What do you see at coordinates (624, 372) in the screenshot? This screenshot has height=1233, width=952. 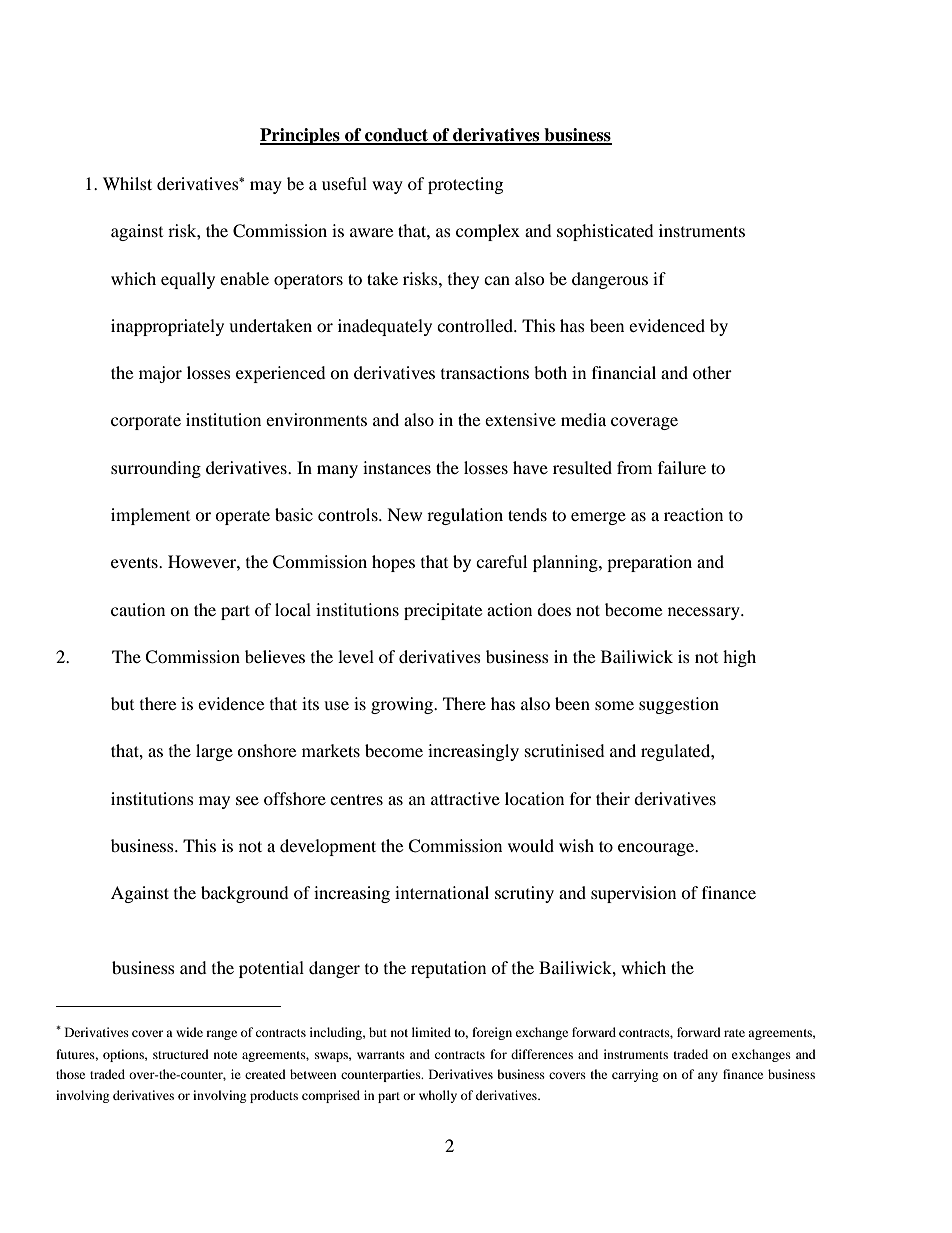 I see `financial` at bounding box center [624, 372].
